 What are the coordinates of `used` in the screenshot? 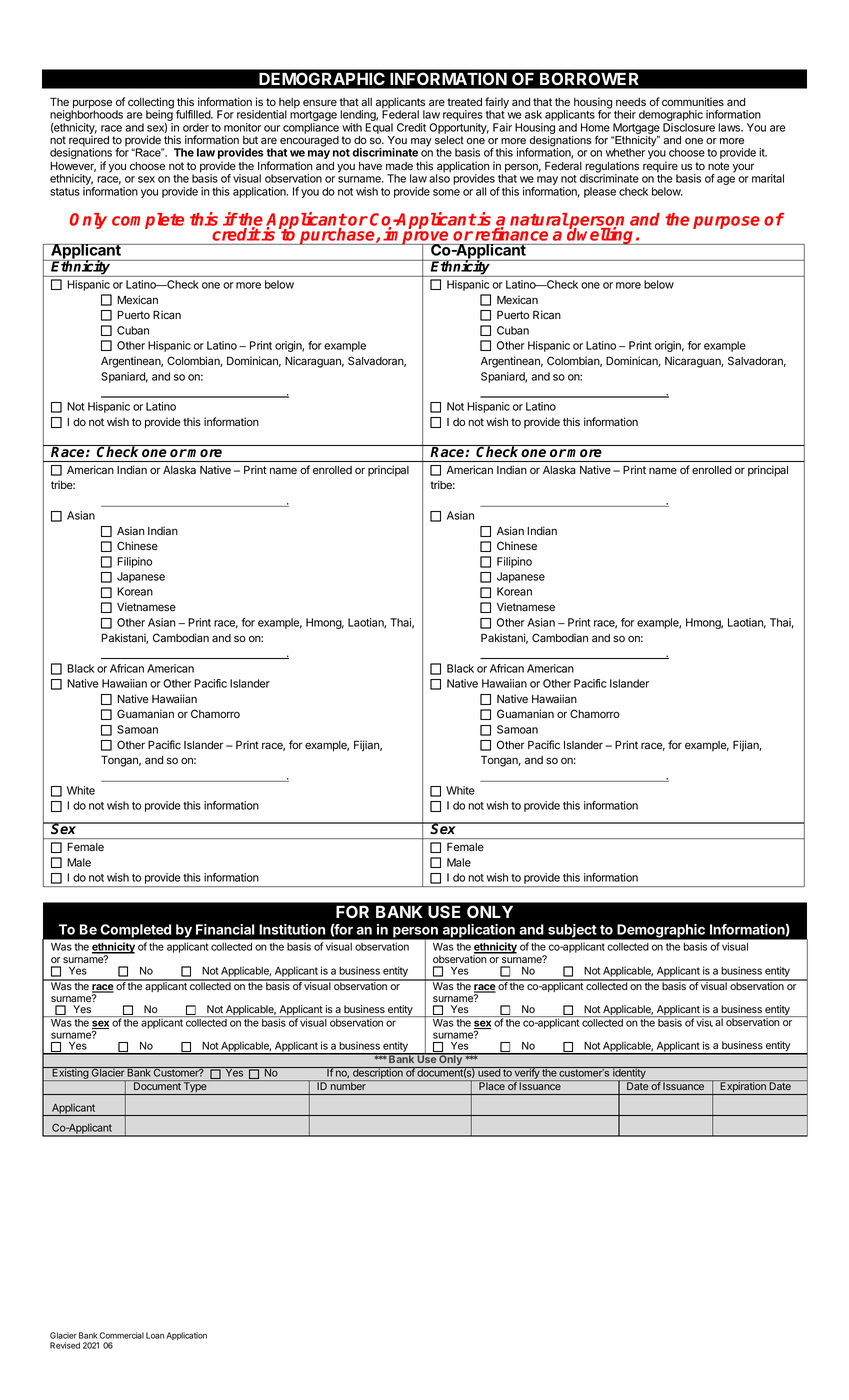 It's located at (489, 1072).
